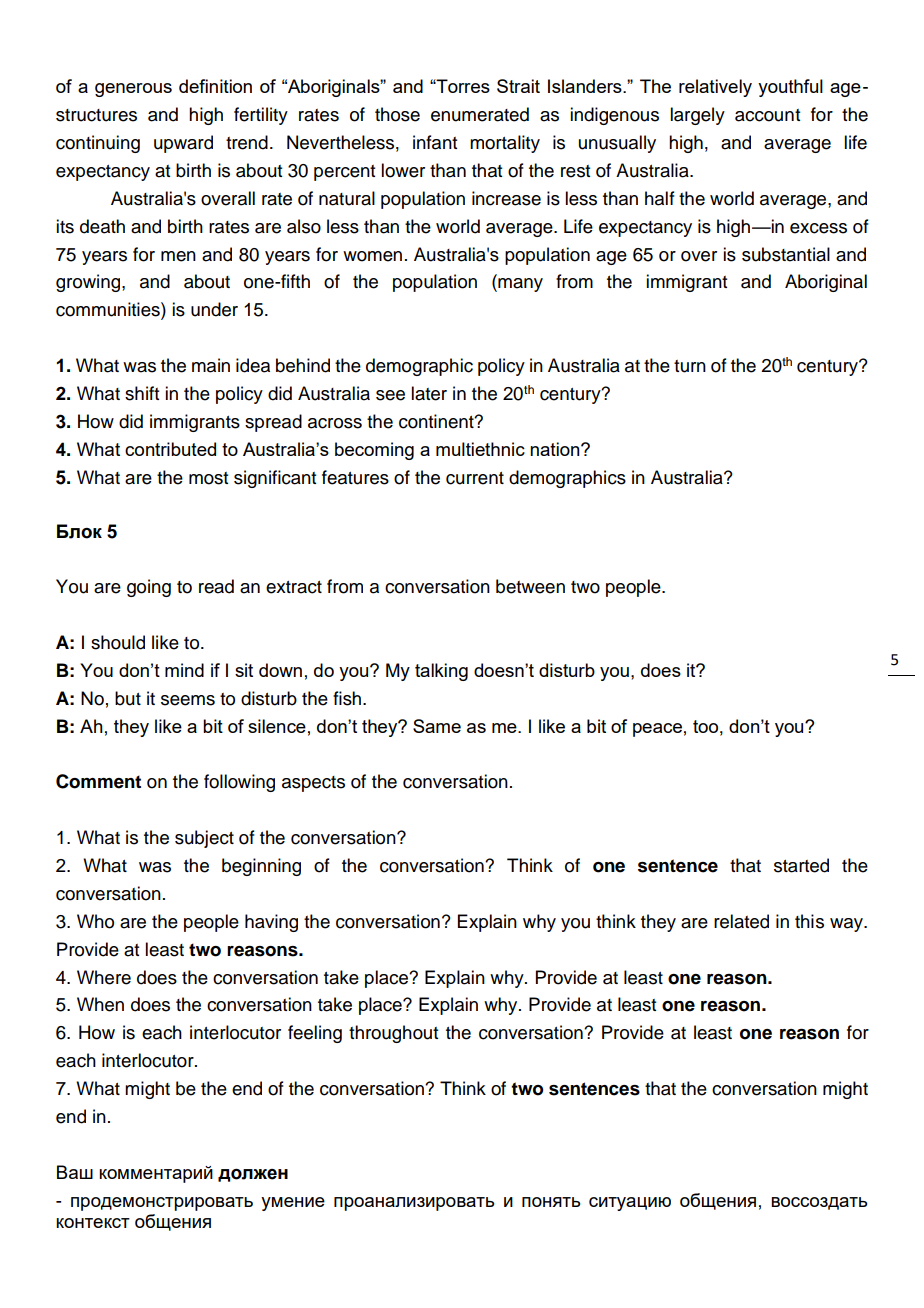  I want to click on going, so click(149, 588).
